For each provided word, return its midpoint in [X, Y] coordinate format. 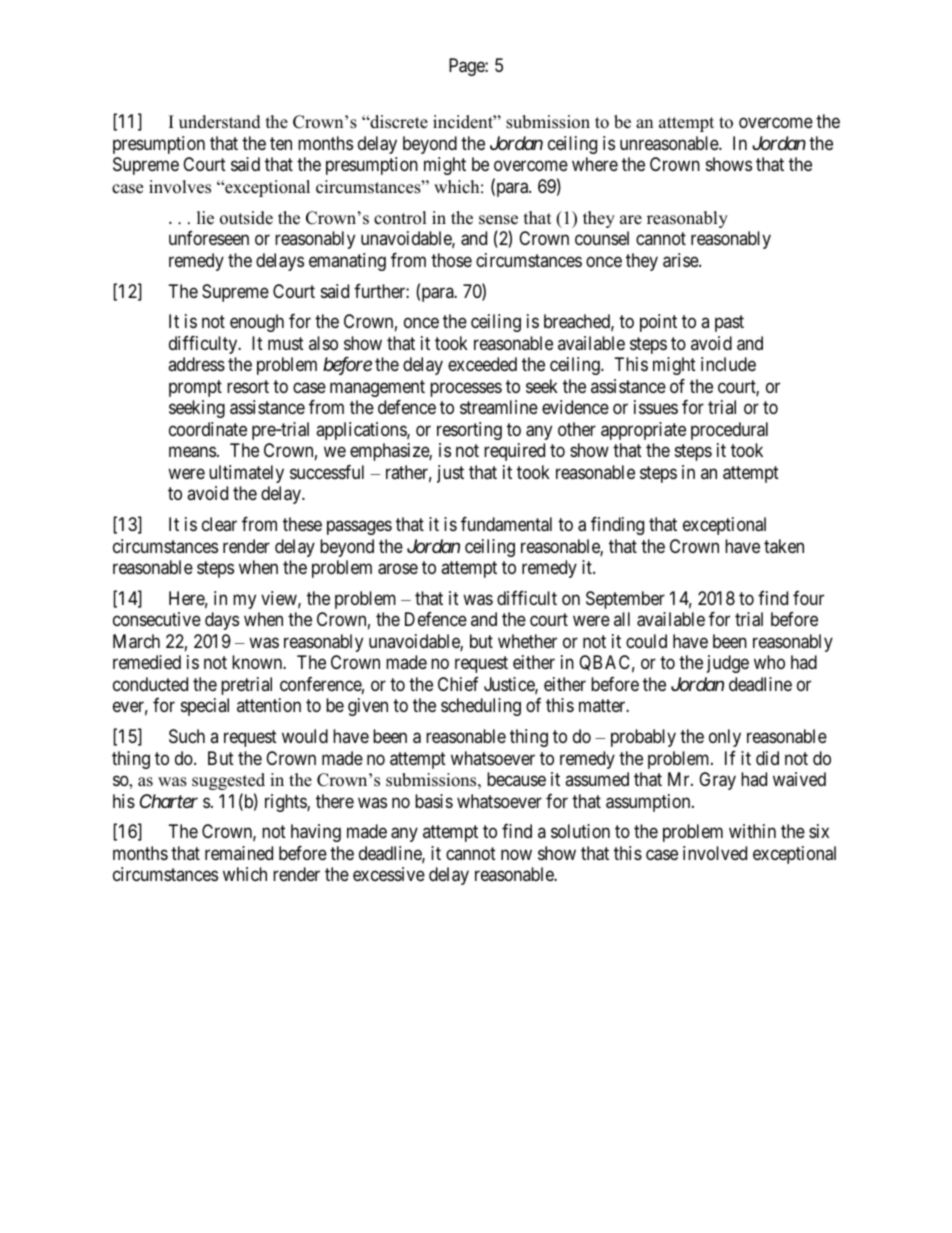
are [631, 220]
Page [467, 67]
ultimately [246, 474]
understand [220, 122]
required [514, 452]
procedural [729, 431]
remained [239, 853]
